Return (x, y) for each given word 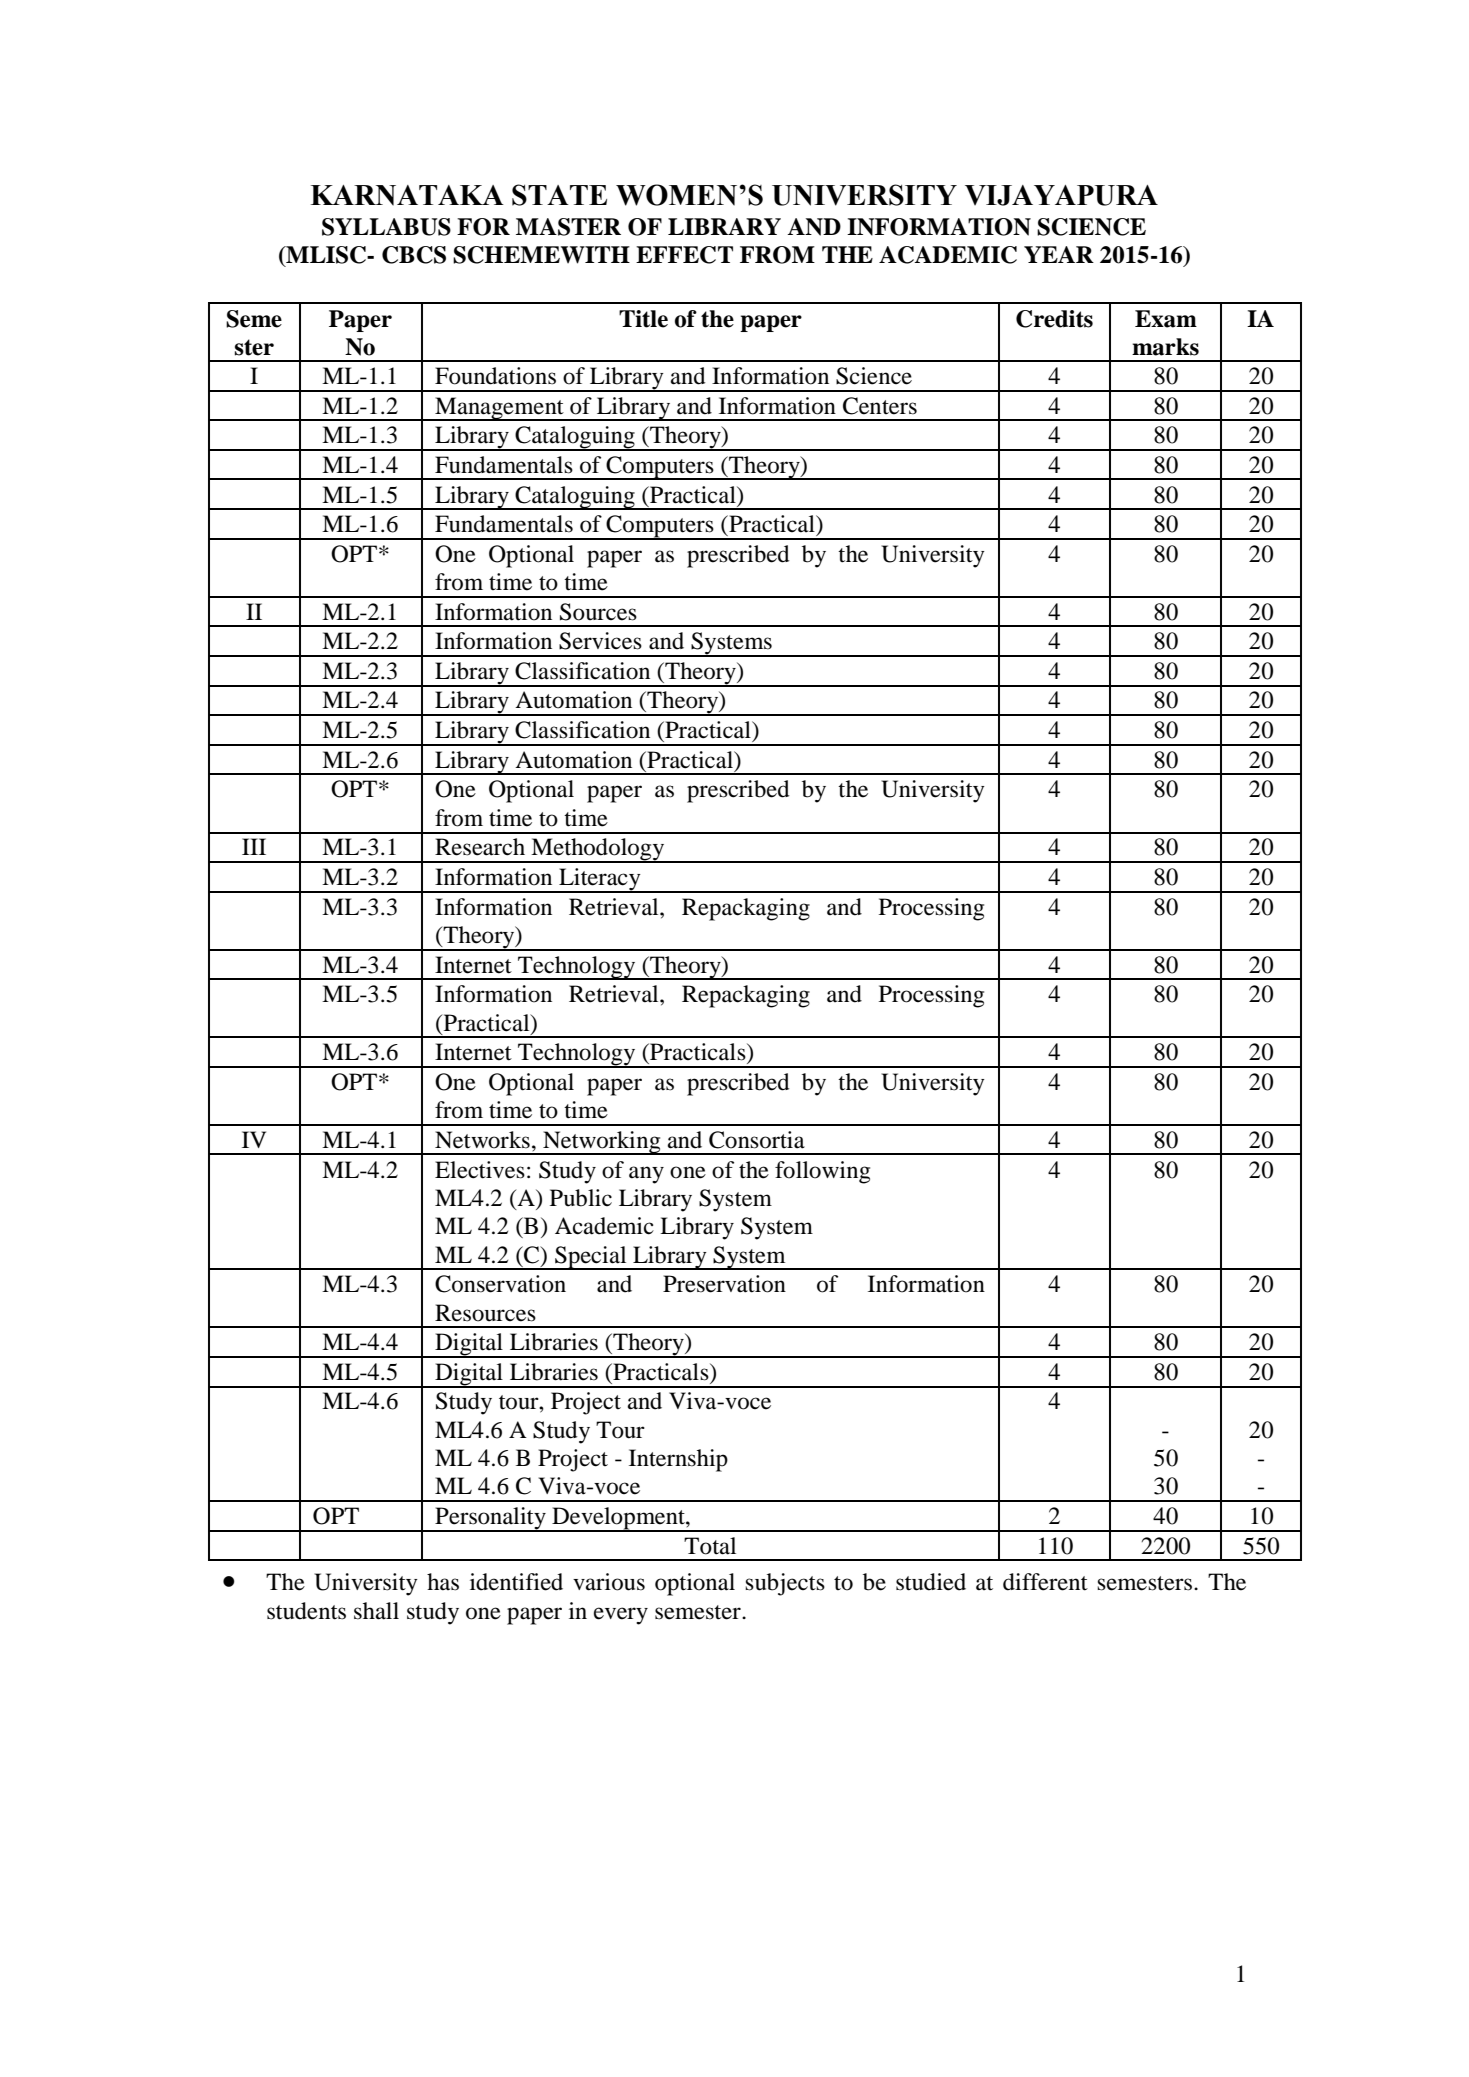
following (822, 1172)
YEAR (1059, 254)
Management (499, 409)
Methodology (598, 850)
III (254, 846)
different (1045, 1582)
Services (600, 641)
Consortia (757, 1140)
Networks (482, 1140)
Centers (880, 406)
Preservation (724, 1284)
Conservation (500, 1284)
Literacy (600, 880)
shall (376, 1611)
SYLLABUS (386, 227)
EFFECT (684, 255)
